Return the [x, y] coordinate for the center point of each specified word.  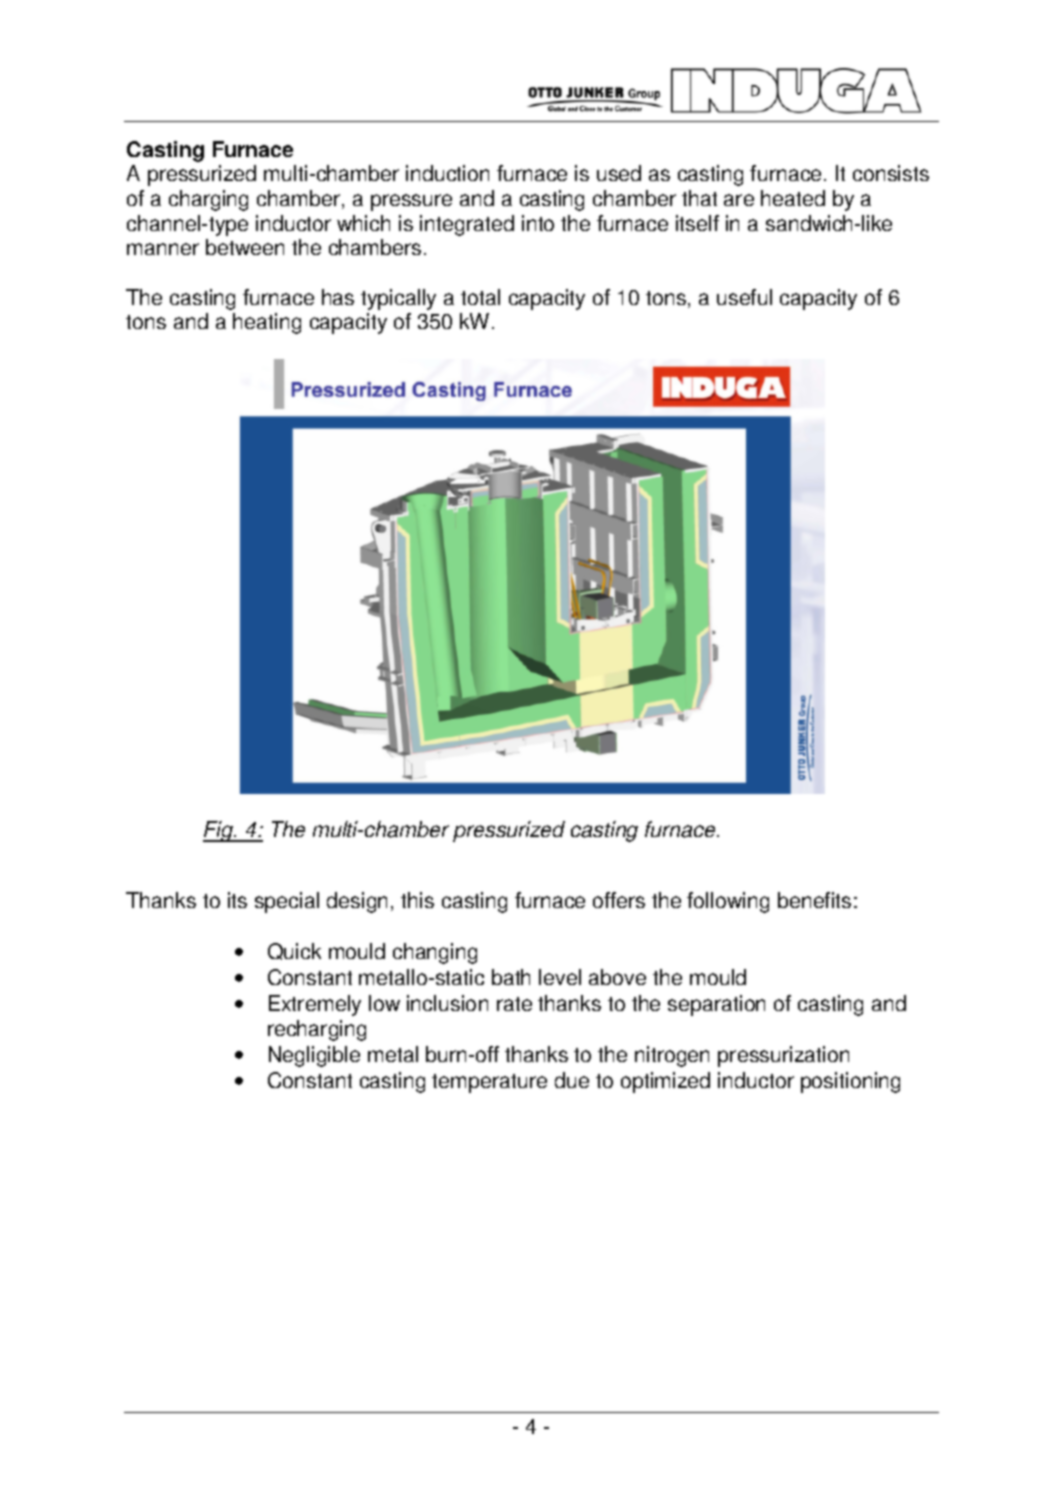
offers [619, 900]
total [480, 297]
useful [744, 297]
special [287, 902]
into [538, 223]
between [245, 247]
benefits [814, 900]
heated [793, 198]
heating [267, 323]
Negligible [314, 1056]
